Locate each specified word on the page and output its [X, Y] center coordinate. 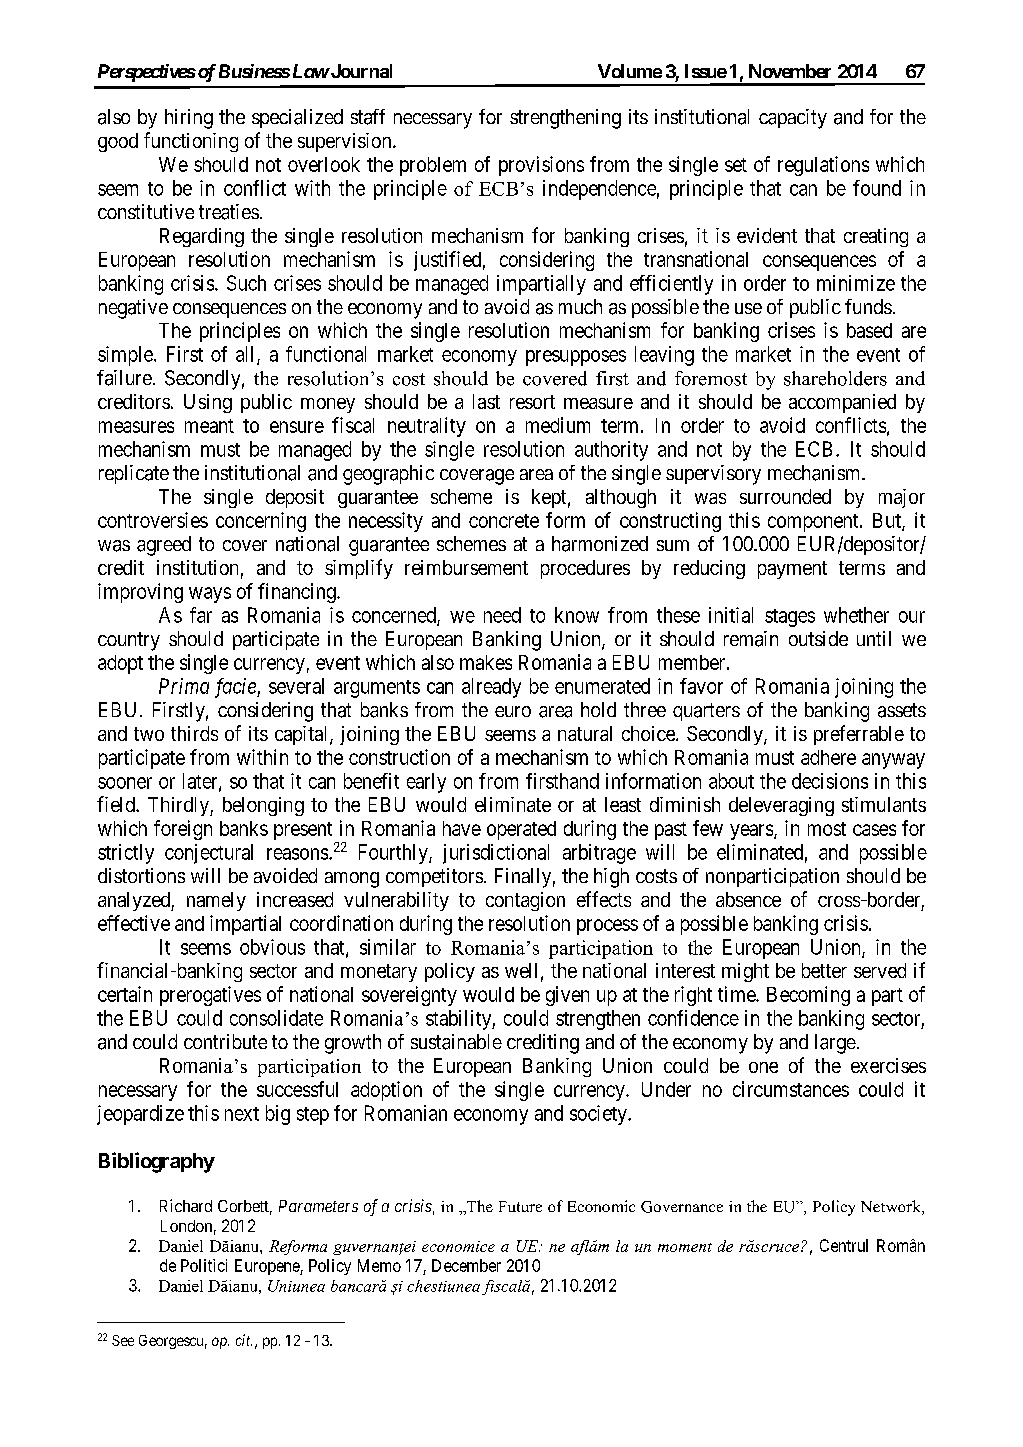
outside [818, 638]
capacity [793, 119]
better [824, 970]
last [486, 401]
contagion [525, 901]
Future [520, 1206]
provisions [541, 166]
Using [208, 403]
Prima [184, 686]
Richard [186, 1205]
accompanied [842, 403]
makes [486, 662]
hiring [189, 119]
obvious [272, 947]
